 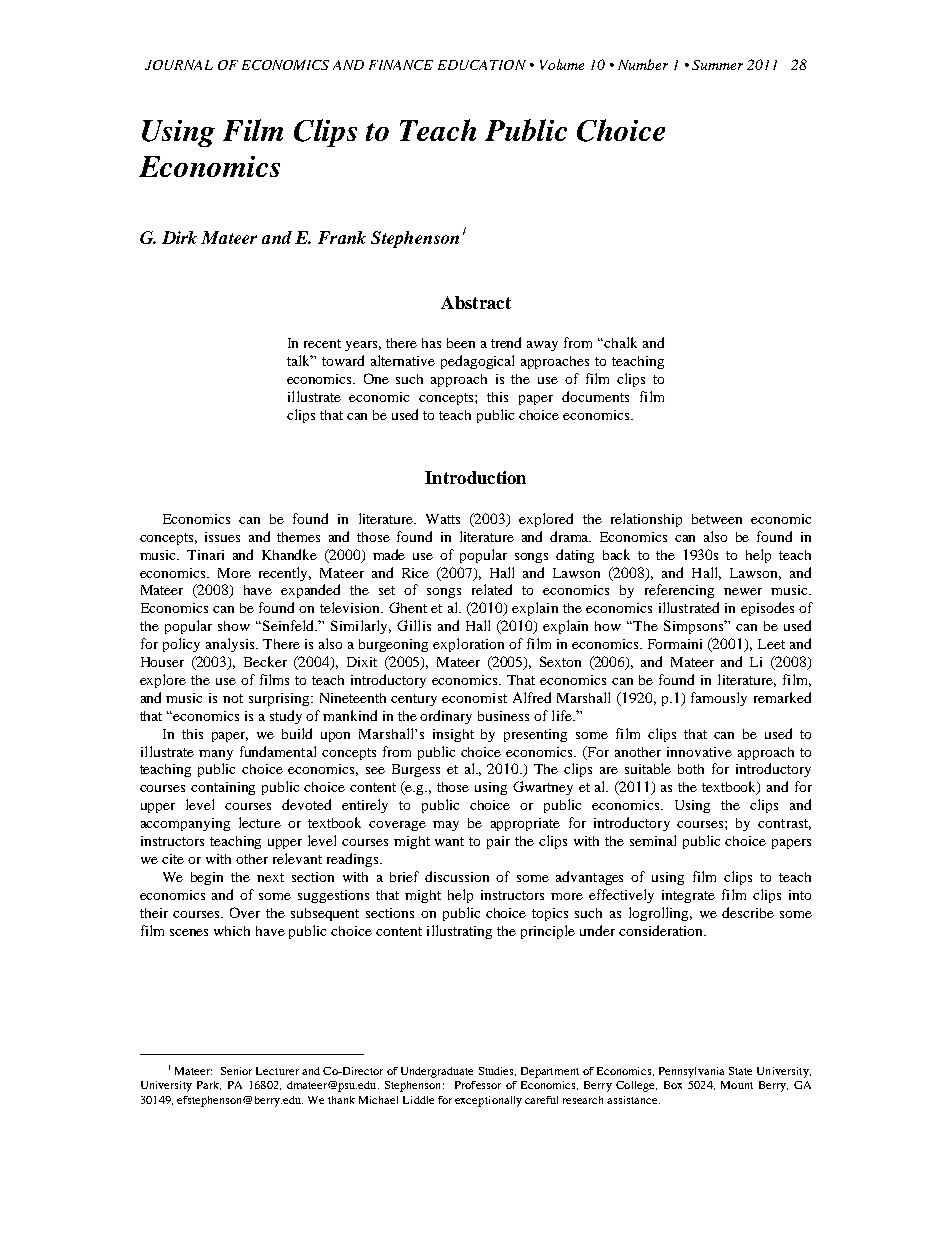 I want to click on insight, so click(x=453, y=735).
